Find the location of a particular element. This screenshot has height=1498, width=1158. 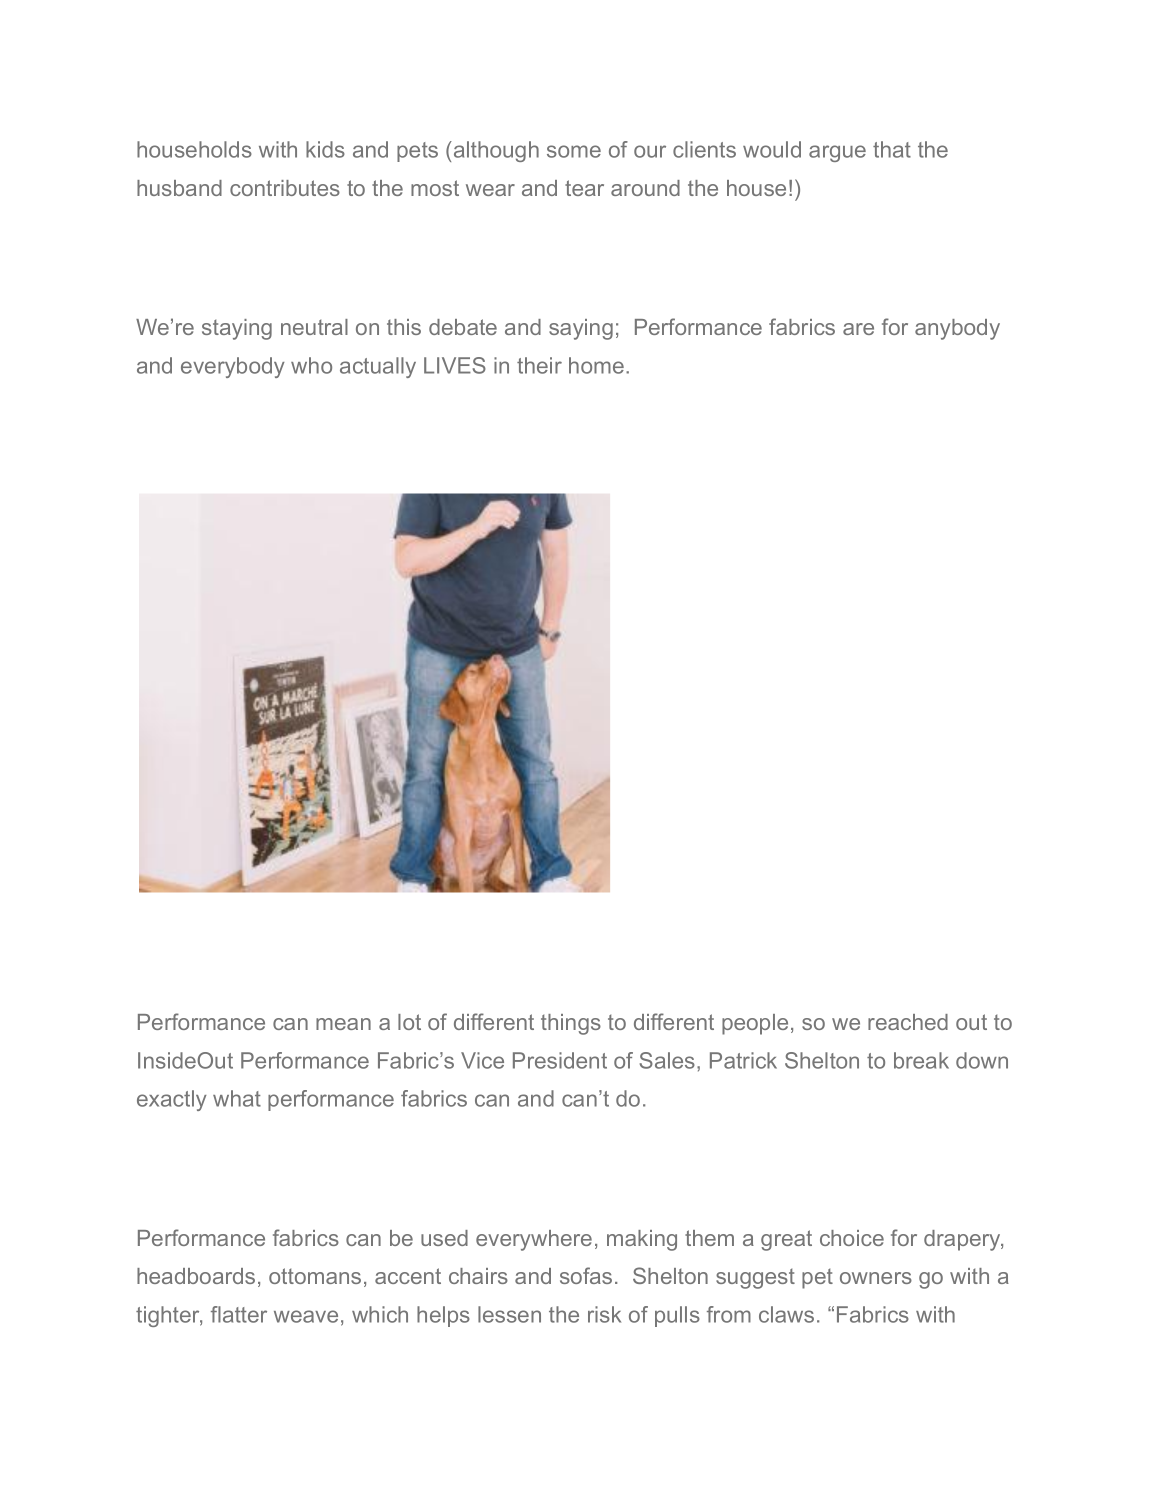

that is located at coordinates (892, 149).
